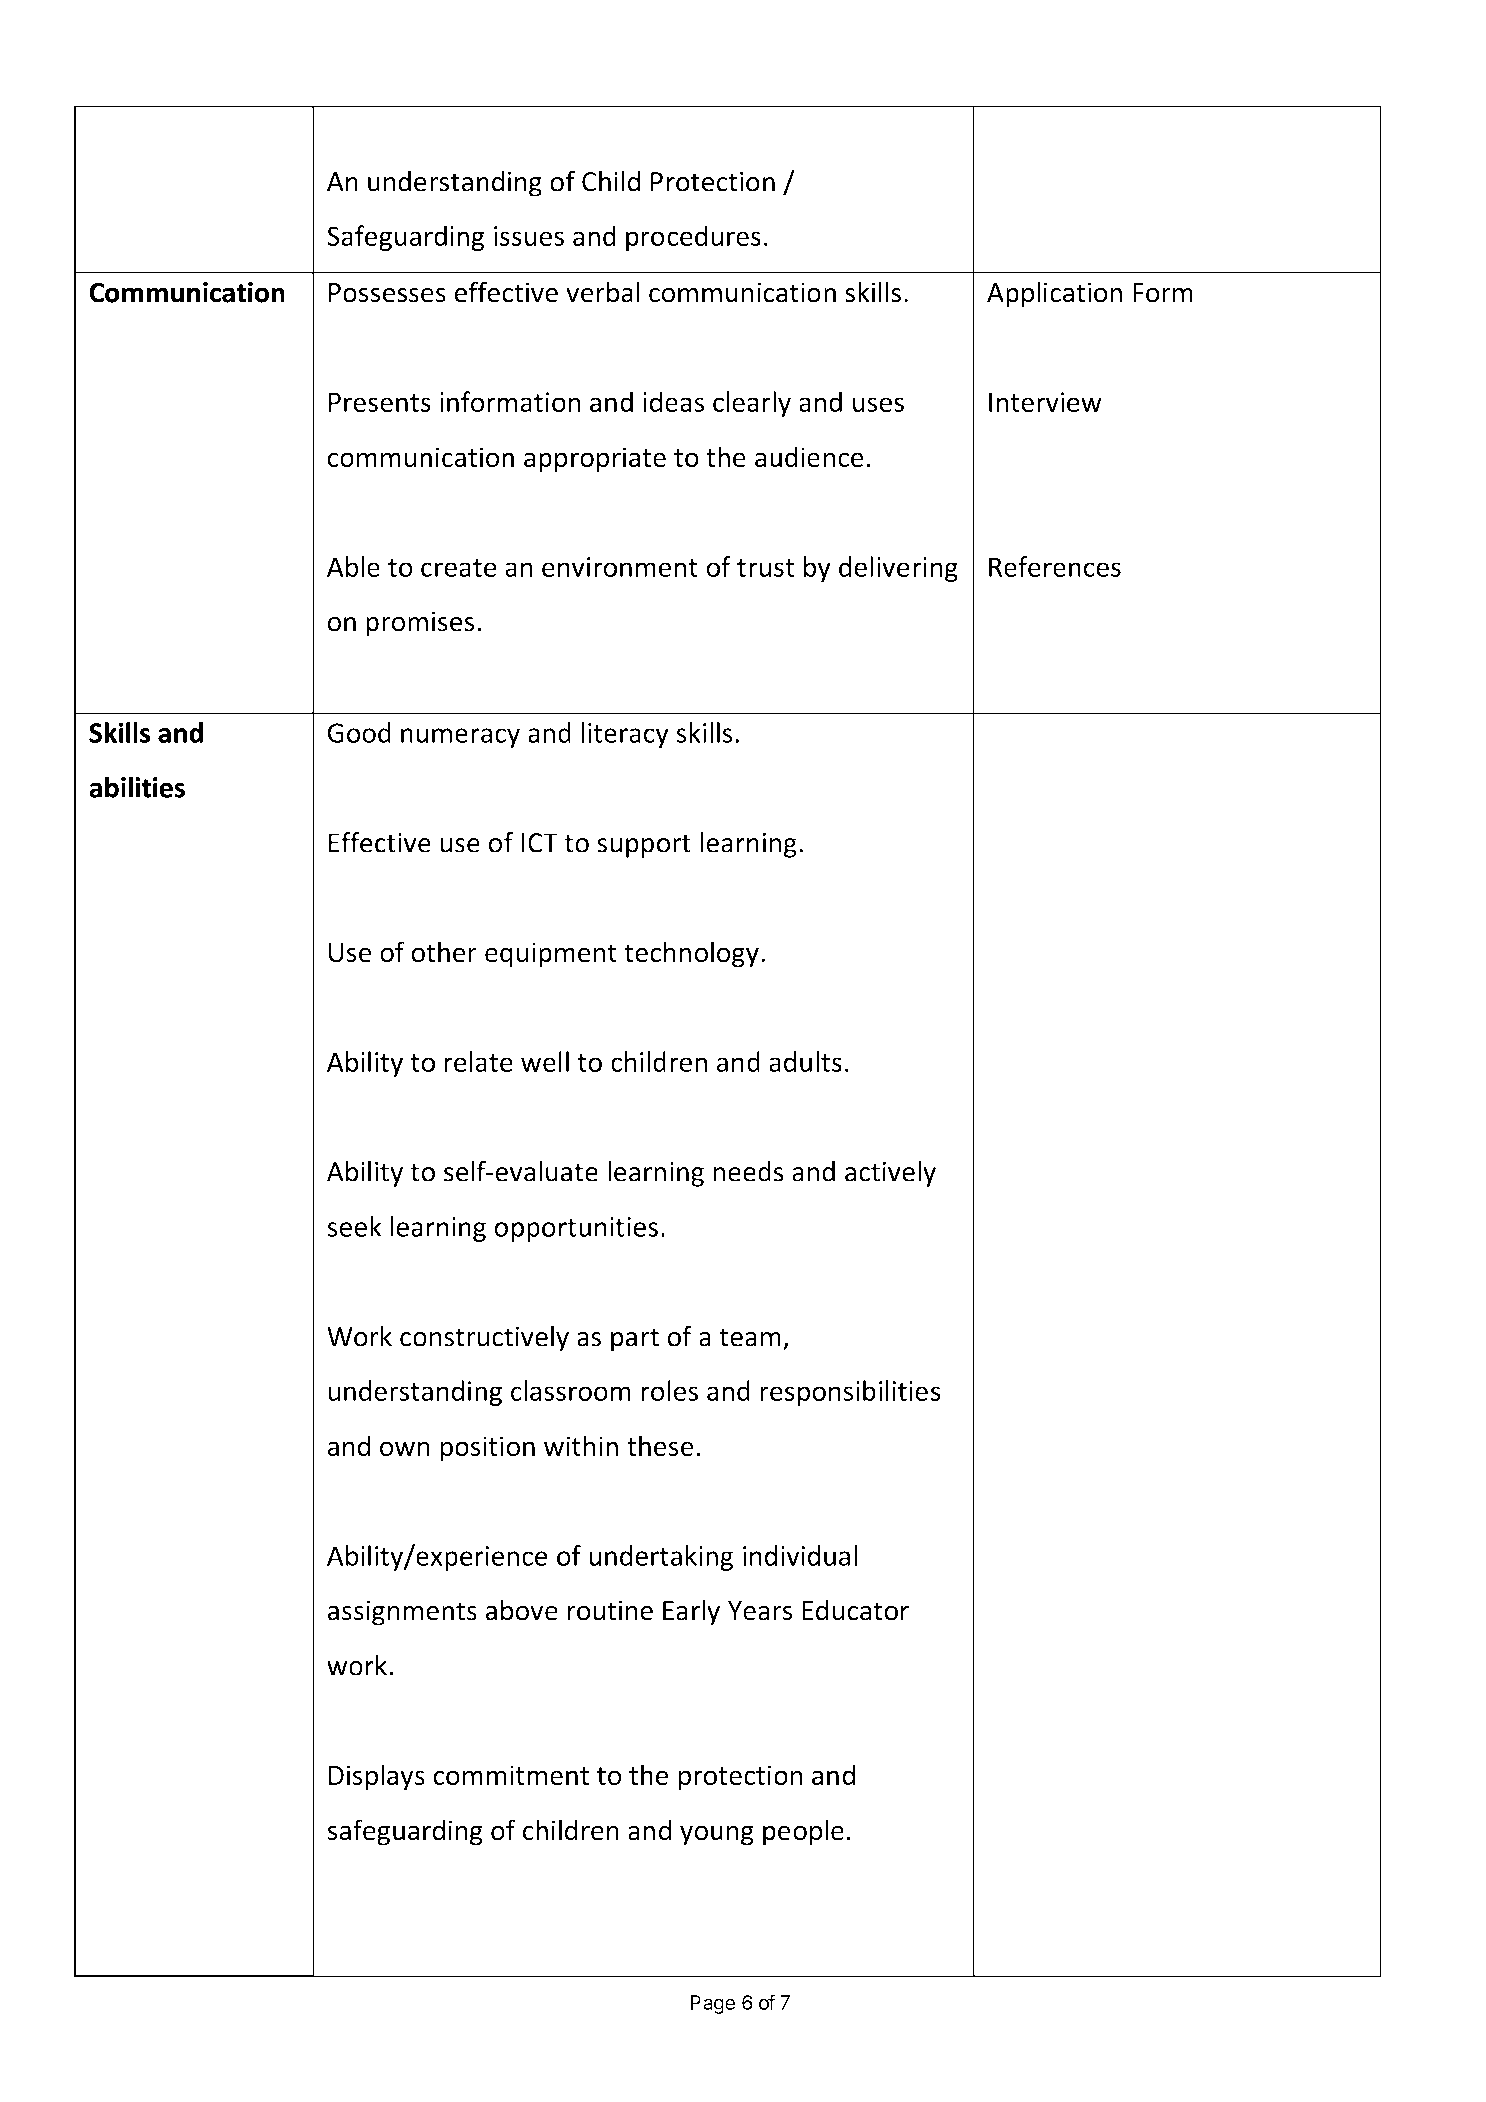 The width and height of the screenshot is (1486, 2102). Describe the element at coordinates (377, 1777) in the screenshot. I see `Displays` at that location.
